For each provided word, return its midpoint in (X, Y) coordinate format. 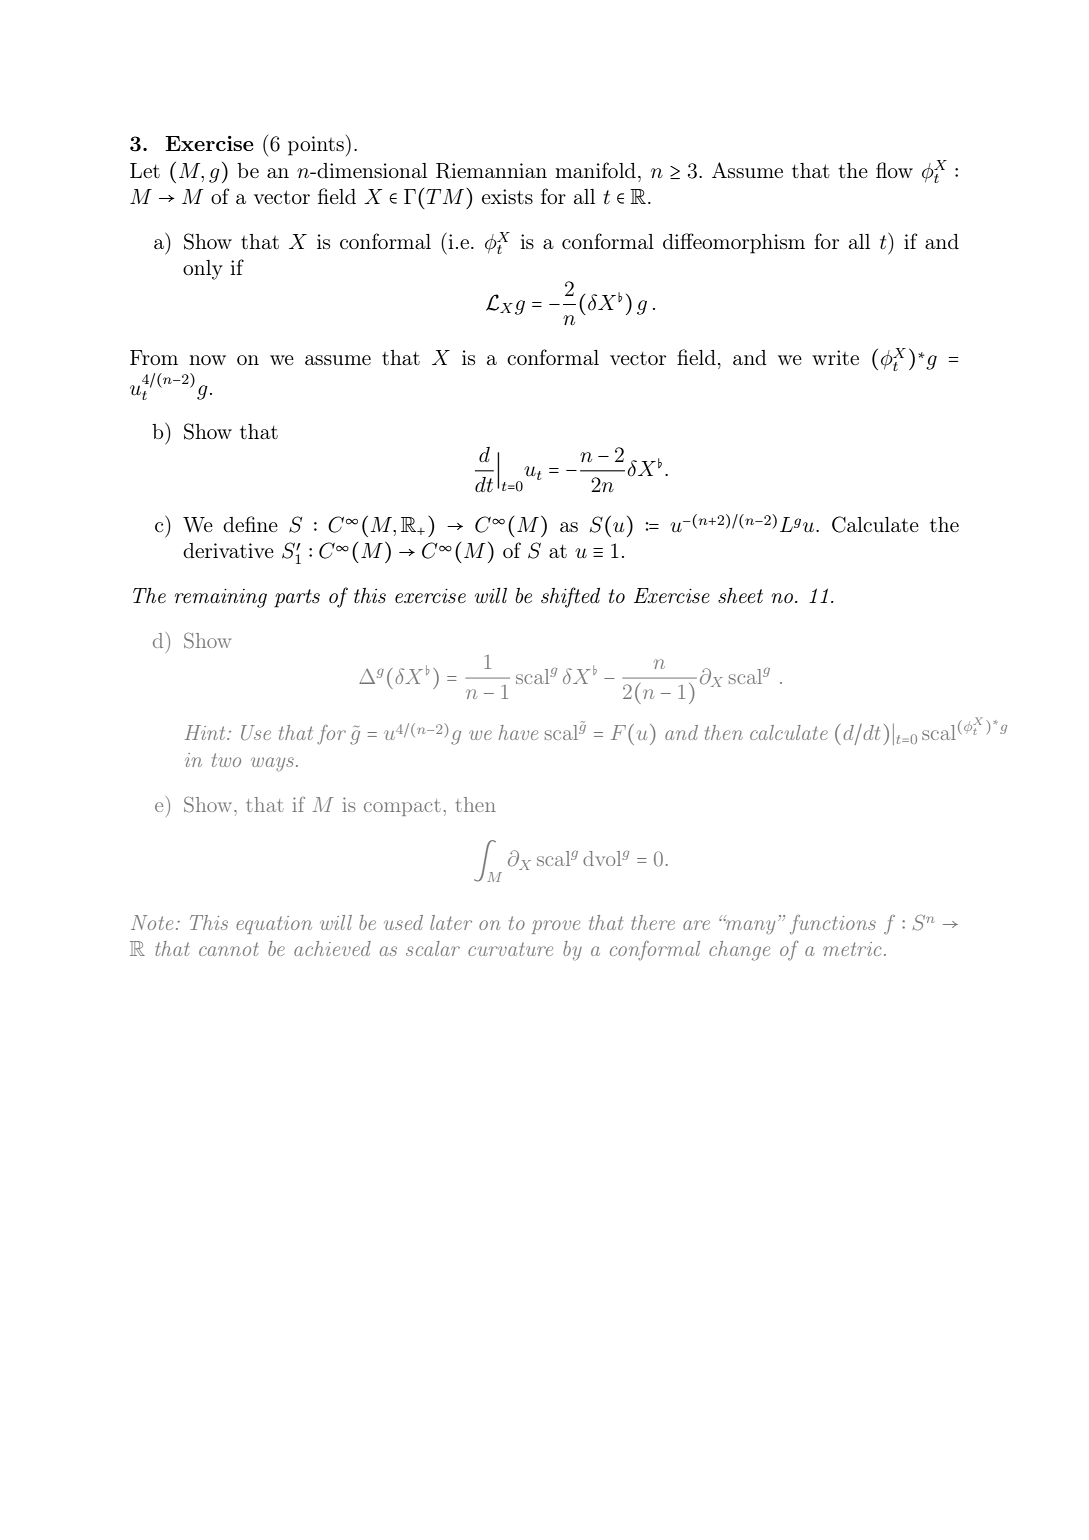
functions (833, 924)
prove (556, 927)
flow (894, 170)
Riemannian (491, 171)
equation (274, 925)
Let (145, 170)
